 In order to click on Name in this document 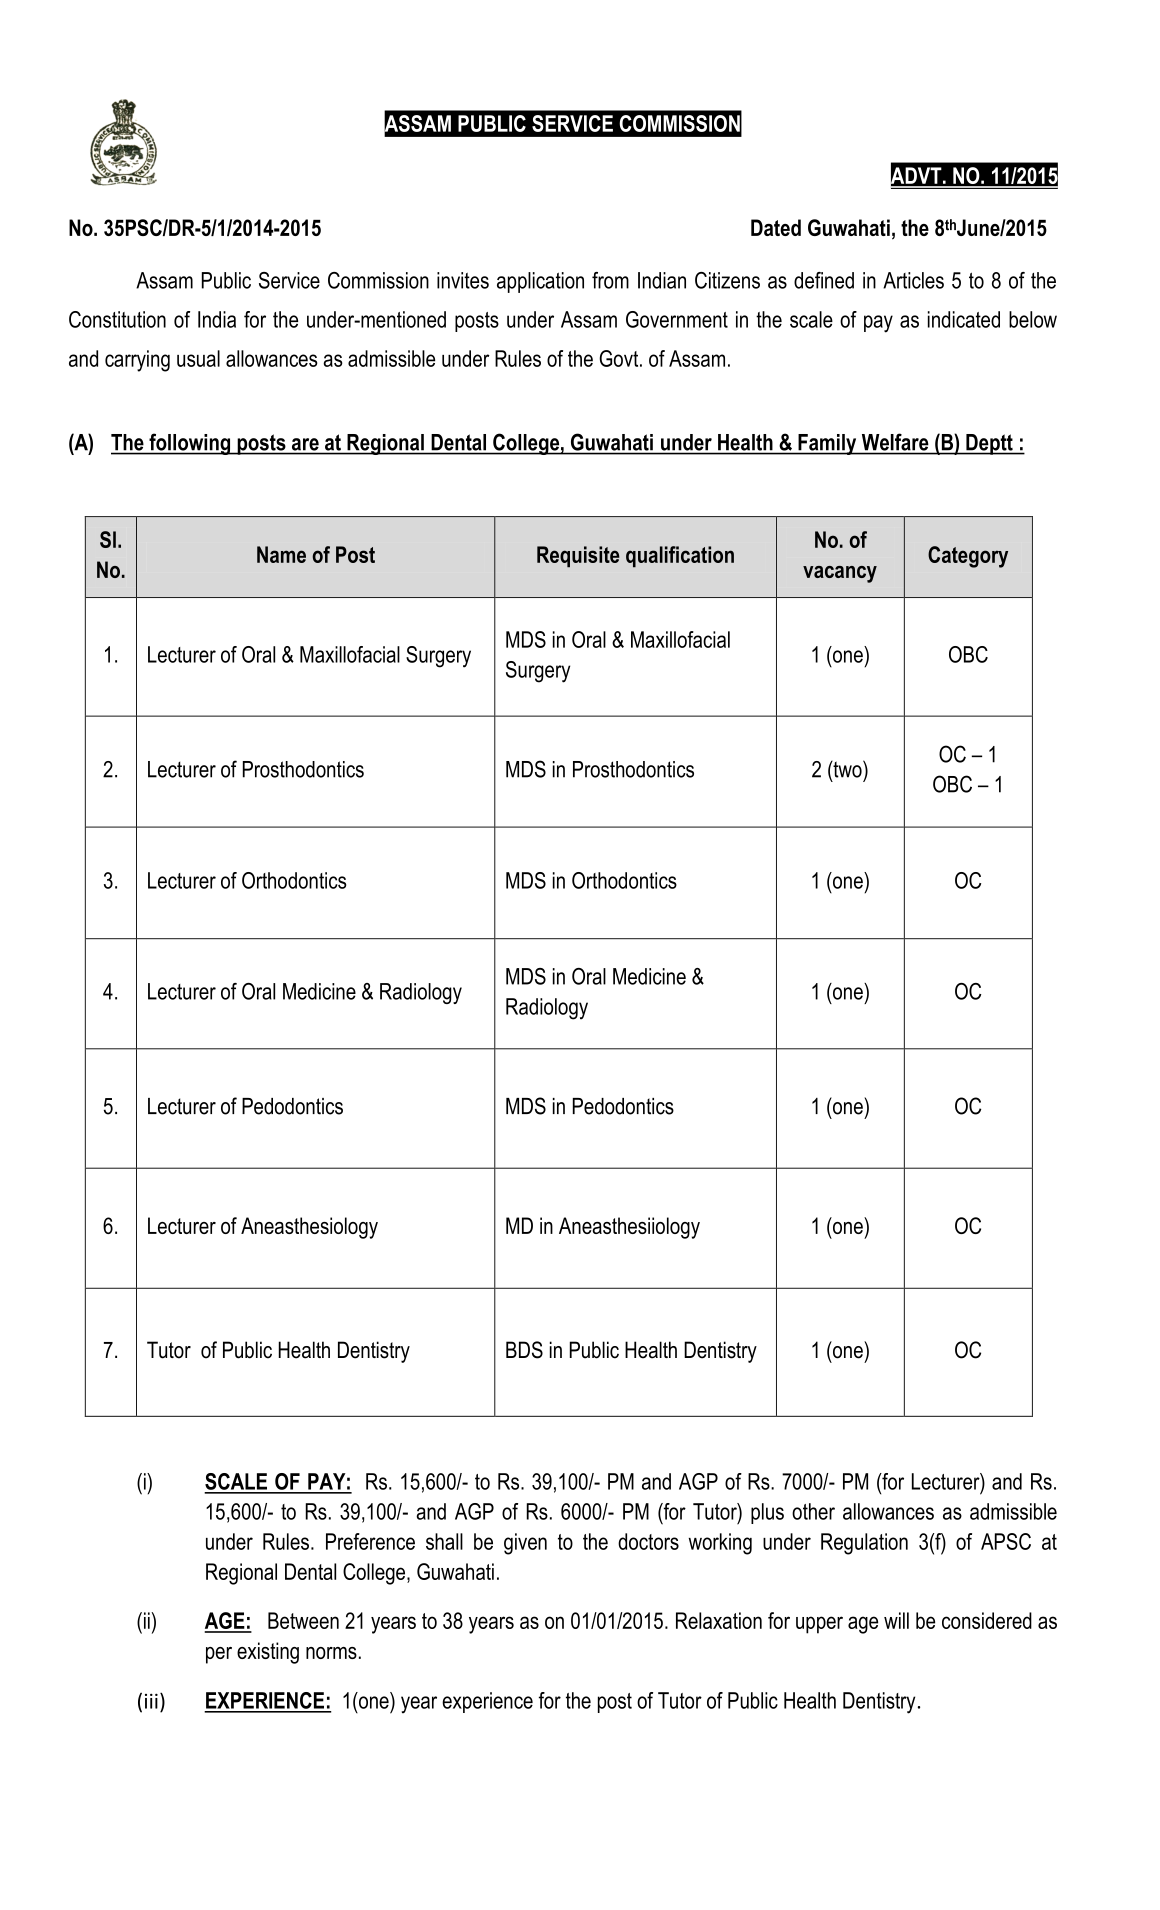, I will do `click(281, 554)`.
